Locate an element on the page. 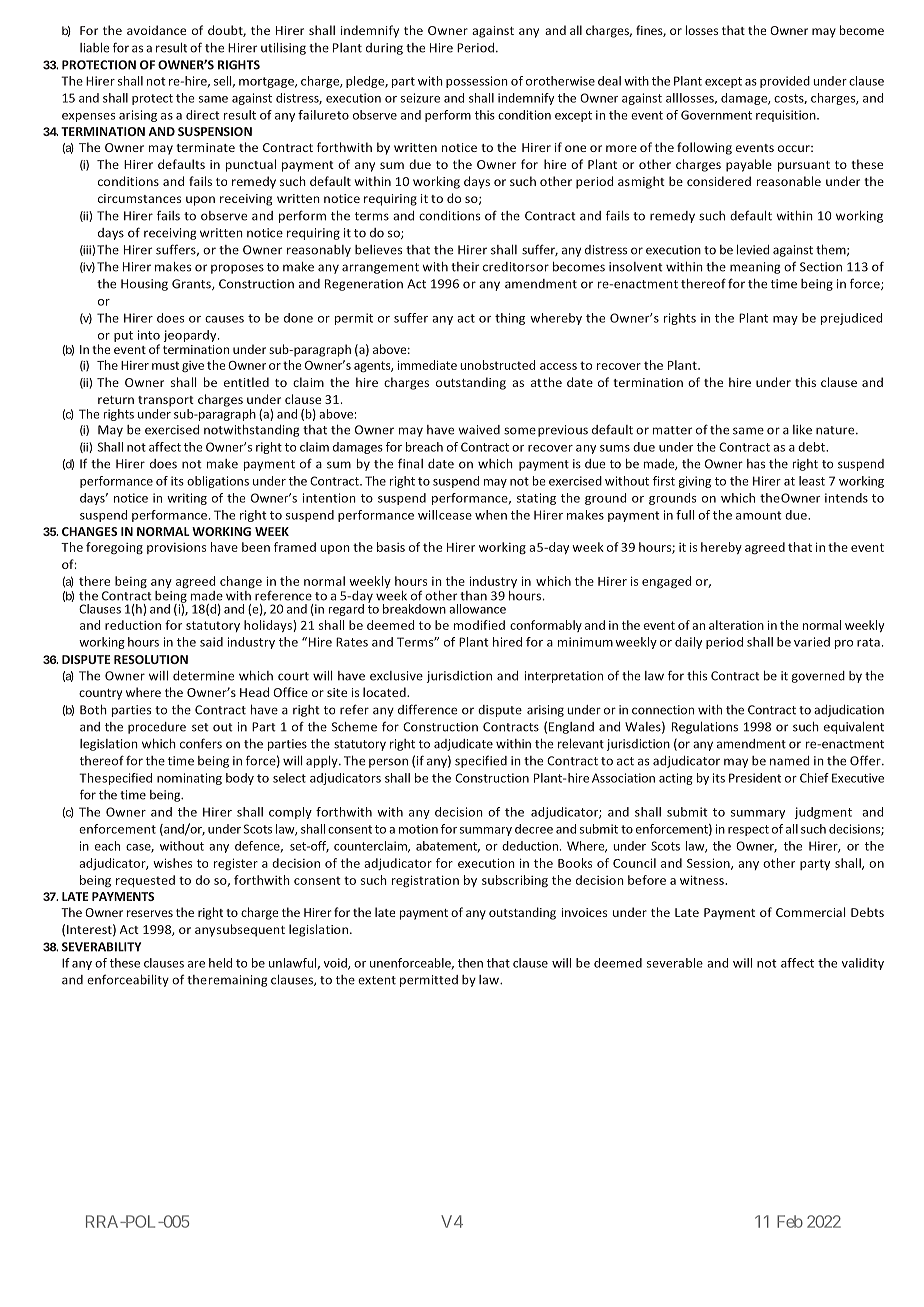 This document has width=924, height=1307. subscribing is located at coordinates (515, 881).
